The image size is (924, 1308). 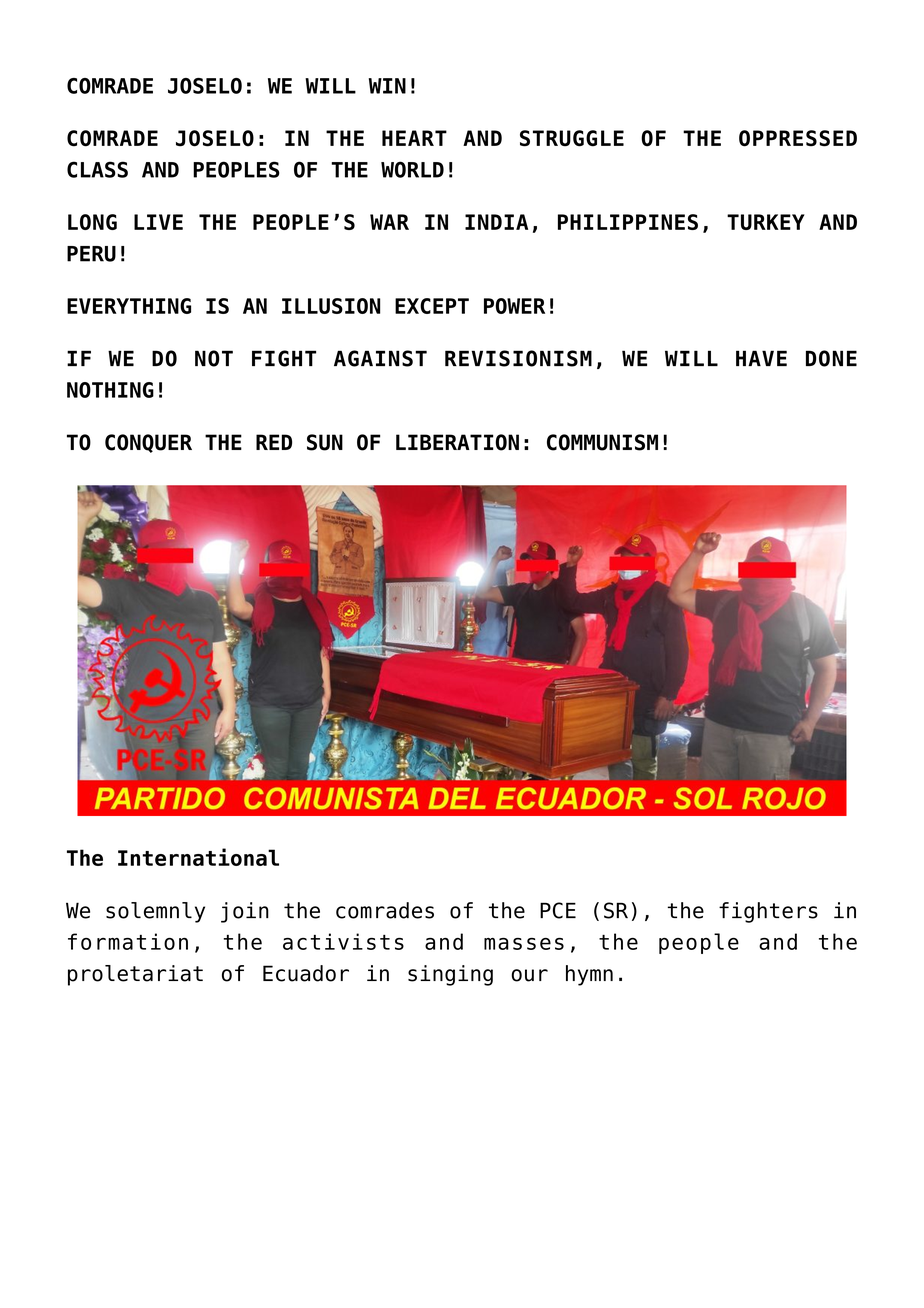 What do you see at coordinates (128, 941) in the image?
I see `formation` at bounding box center [128, 941].
